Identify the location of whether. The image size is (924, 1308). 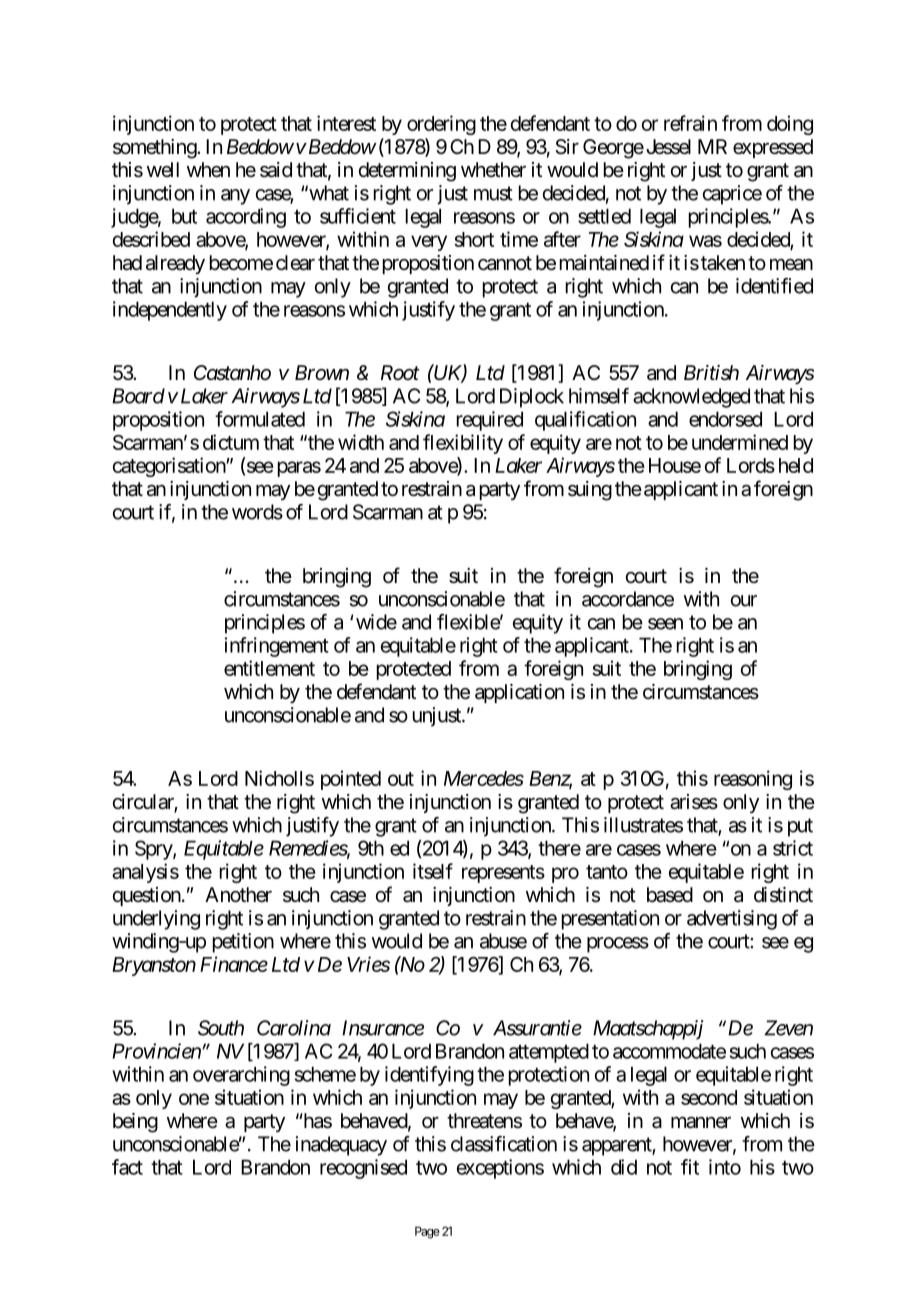
(493, 169).
